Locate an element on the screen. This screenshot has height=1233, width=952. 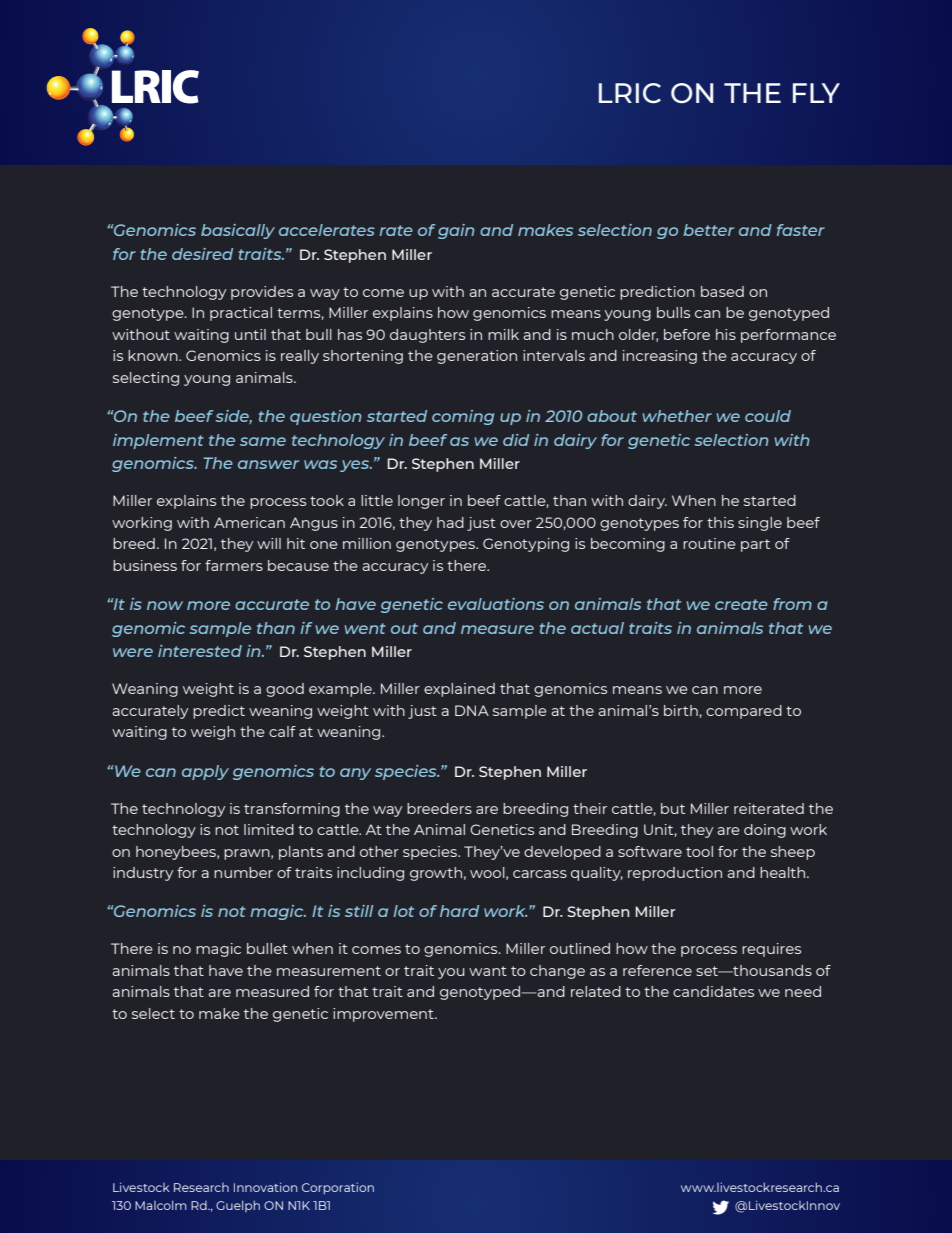
basically is located at coordinates (238, 231).
